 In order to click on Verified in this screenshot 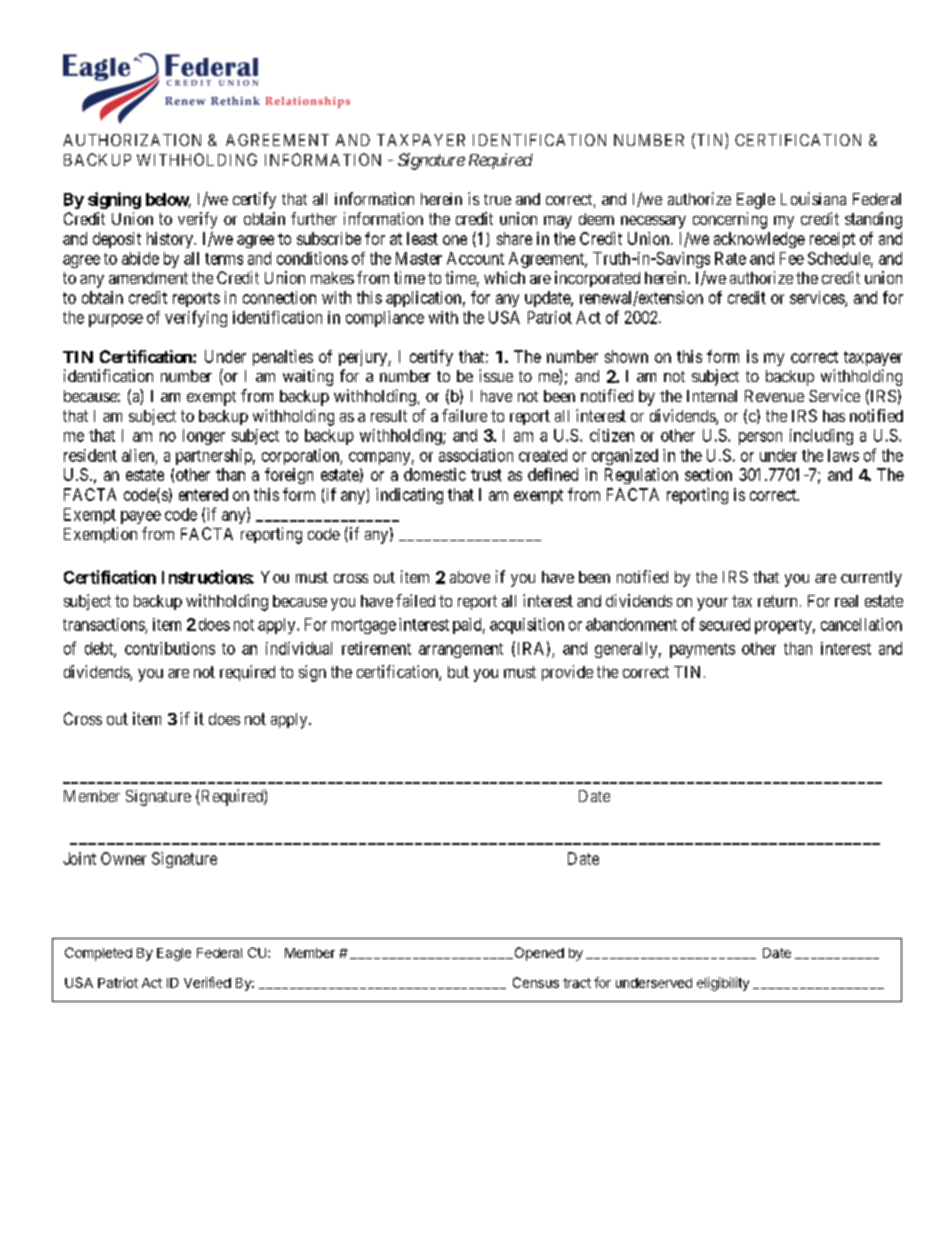, I will do `click(207, 982)`.
